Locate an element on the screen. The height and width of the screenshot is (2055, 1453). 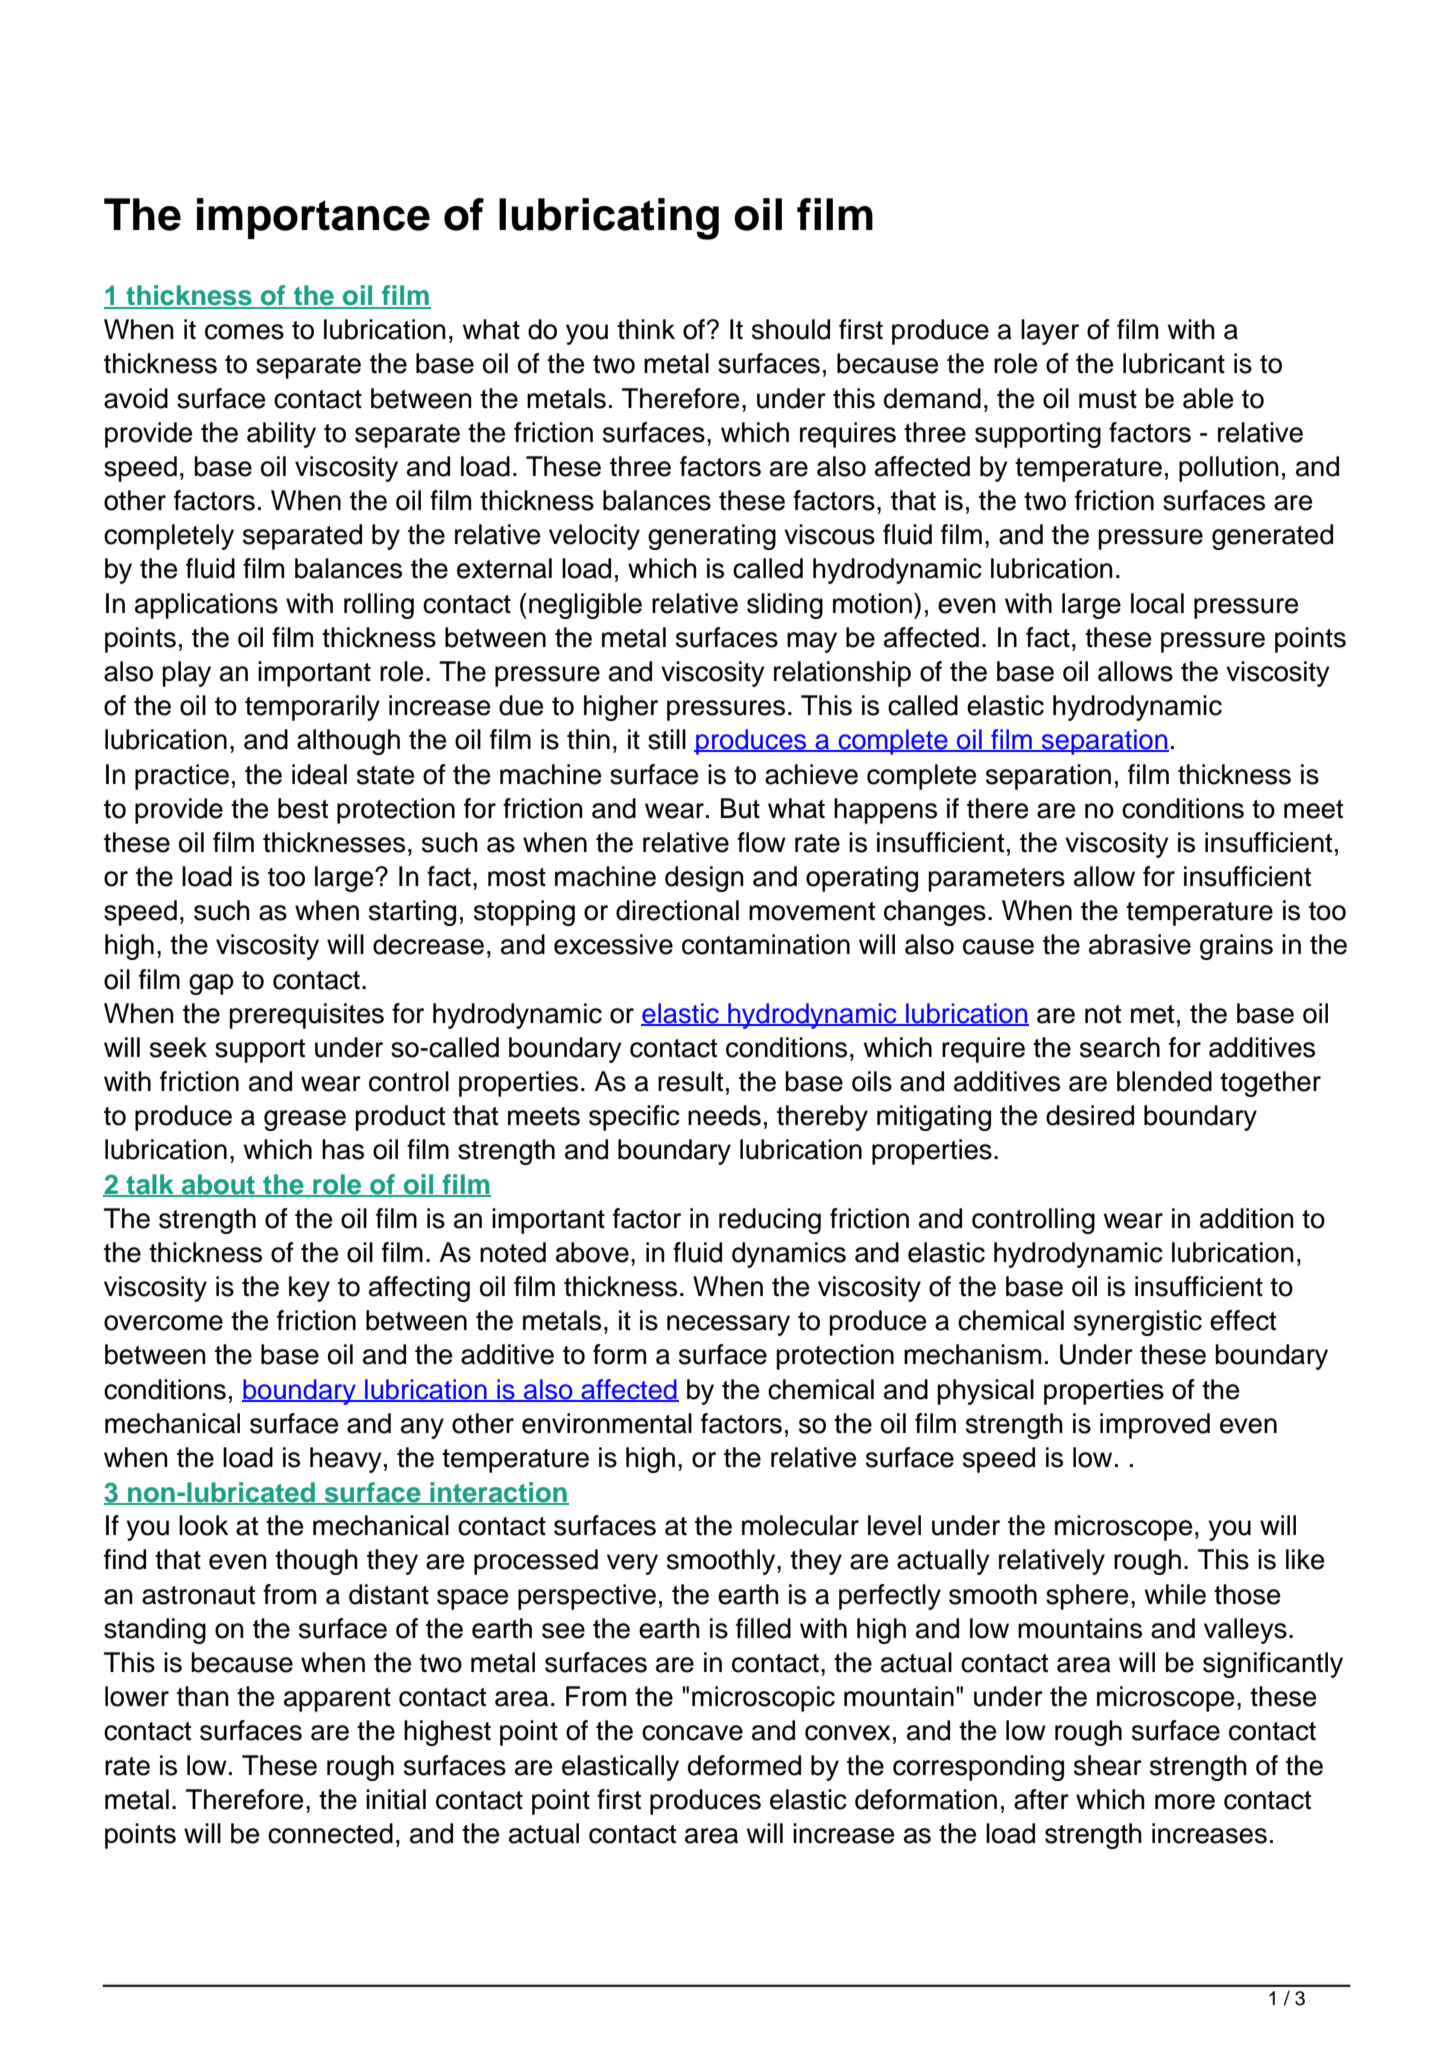
result is located at coordinates (690, 1081).
